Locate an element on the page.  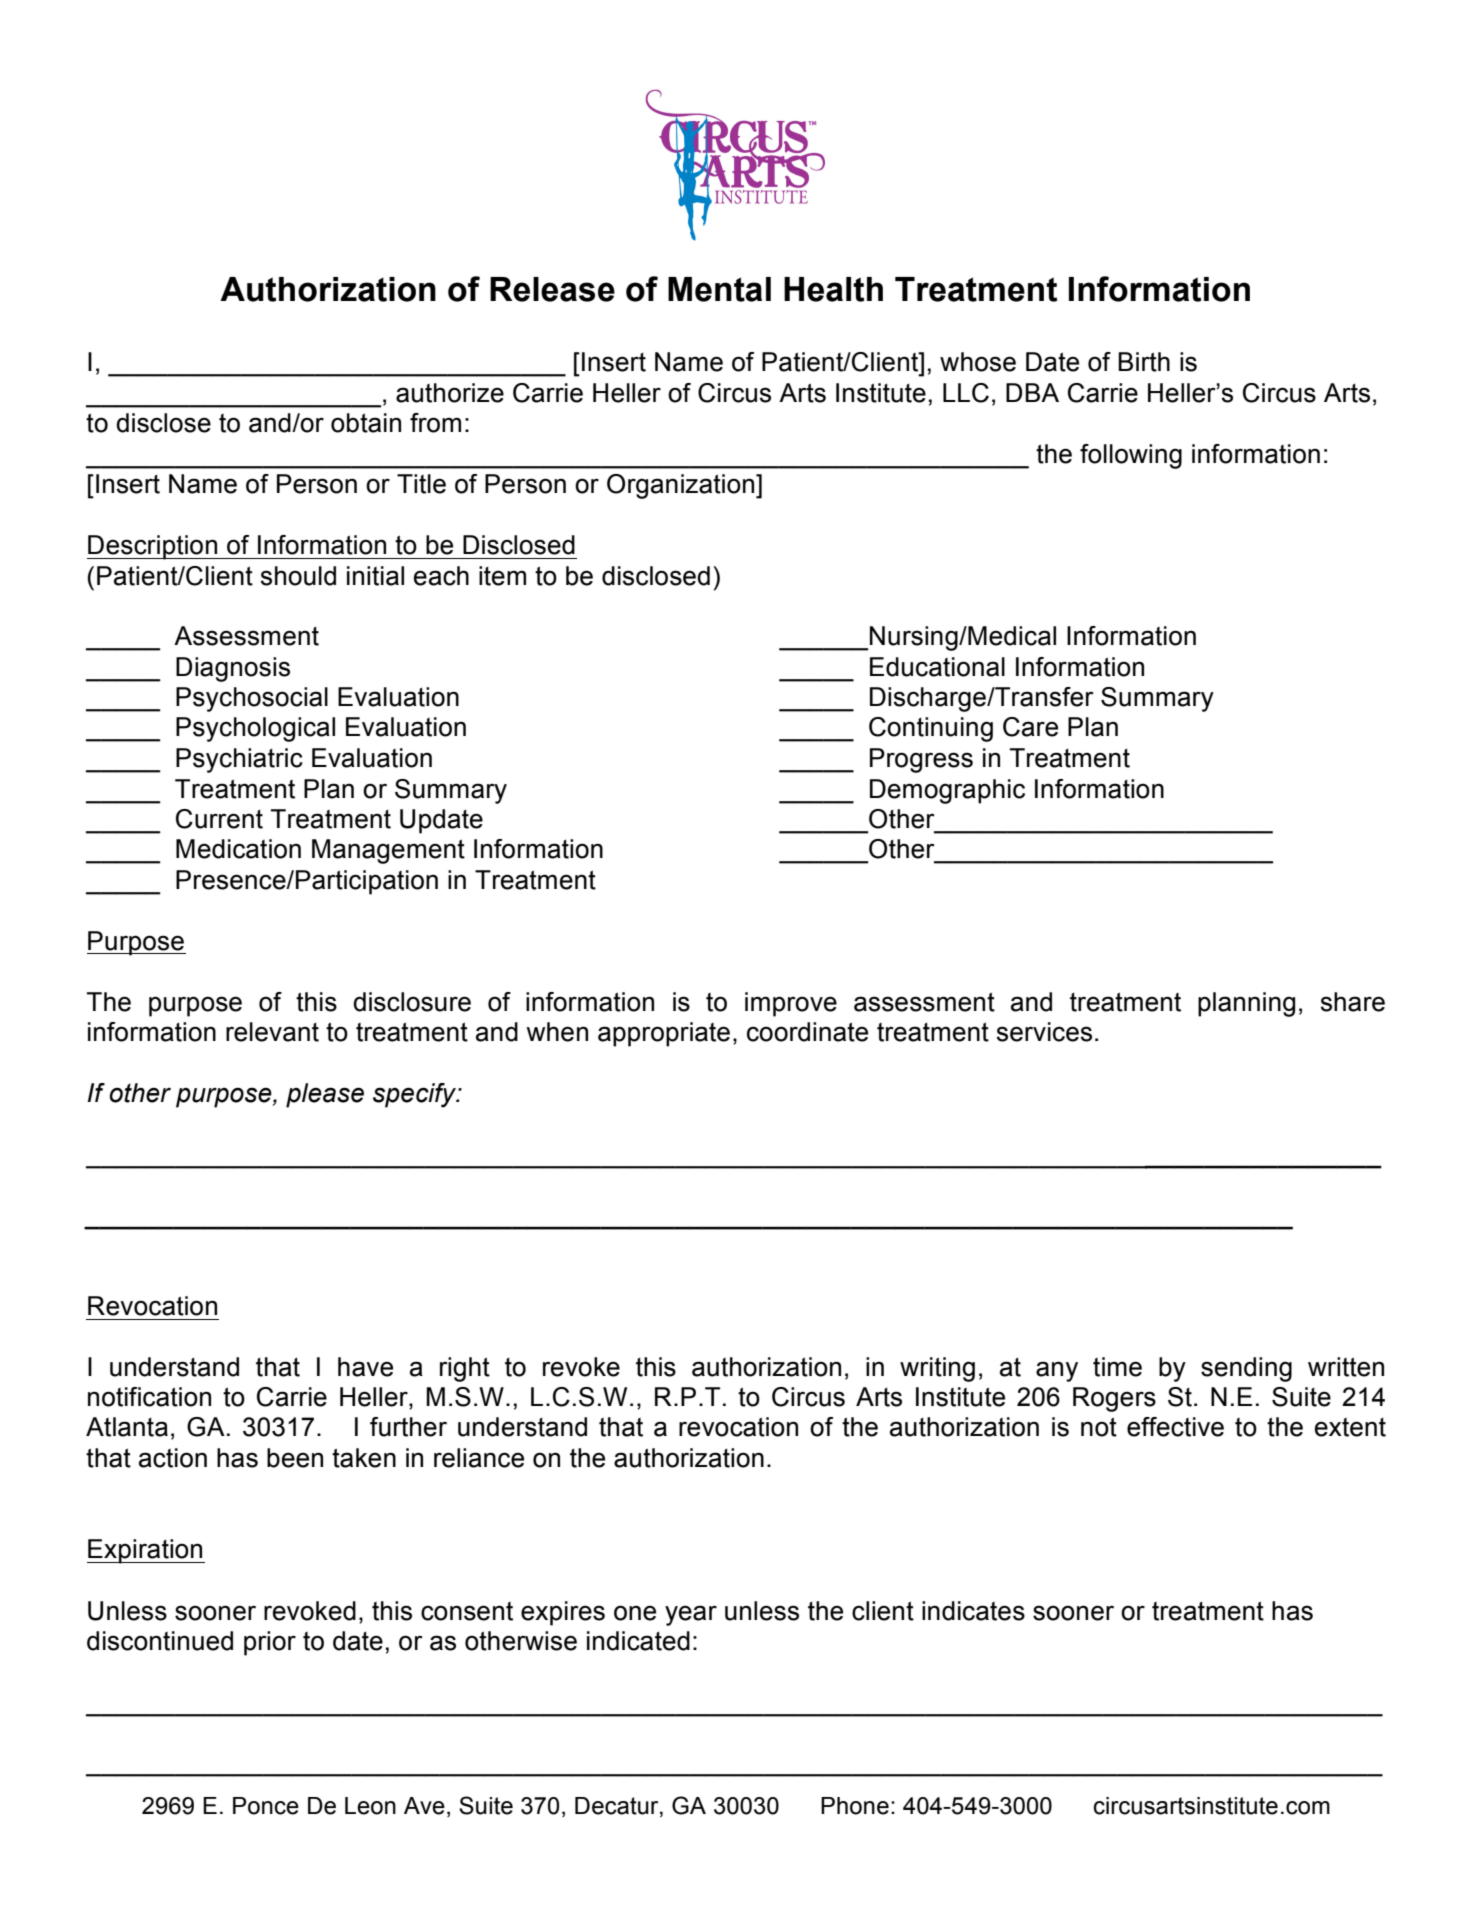
Care is located at coordinates (1030, 727).
